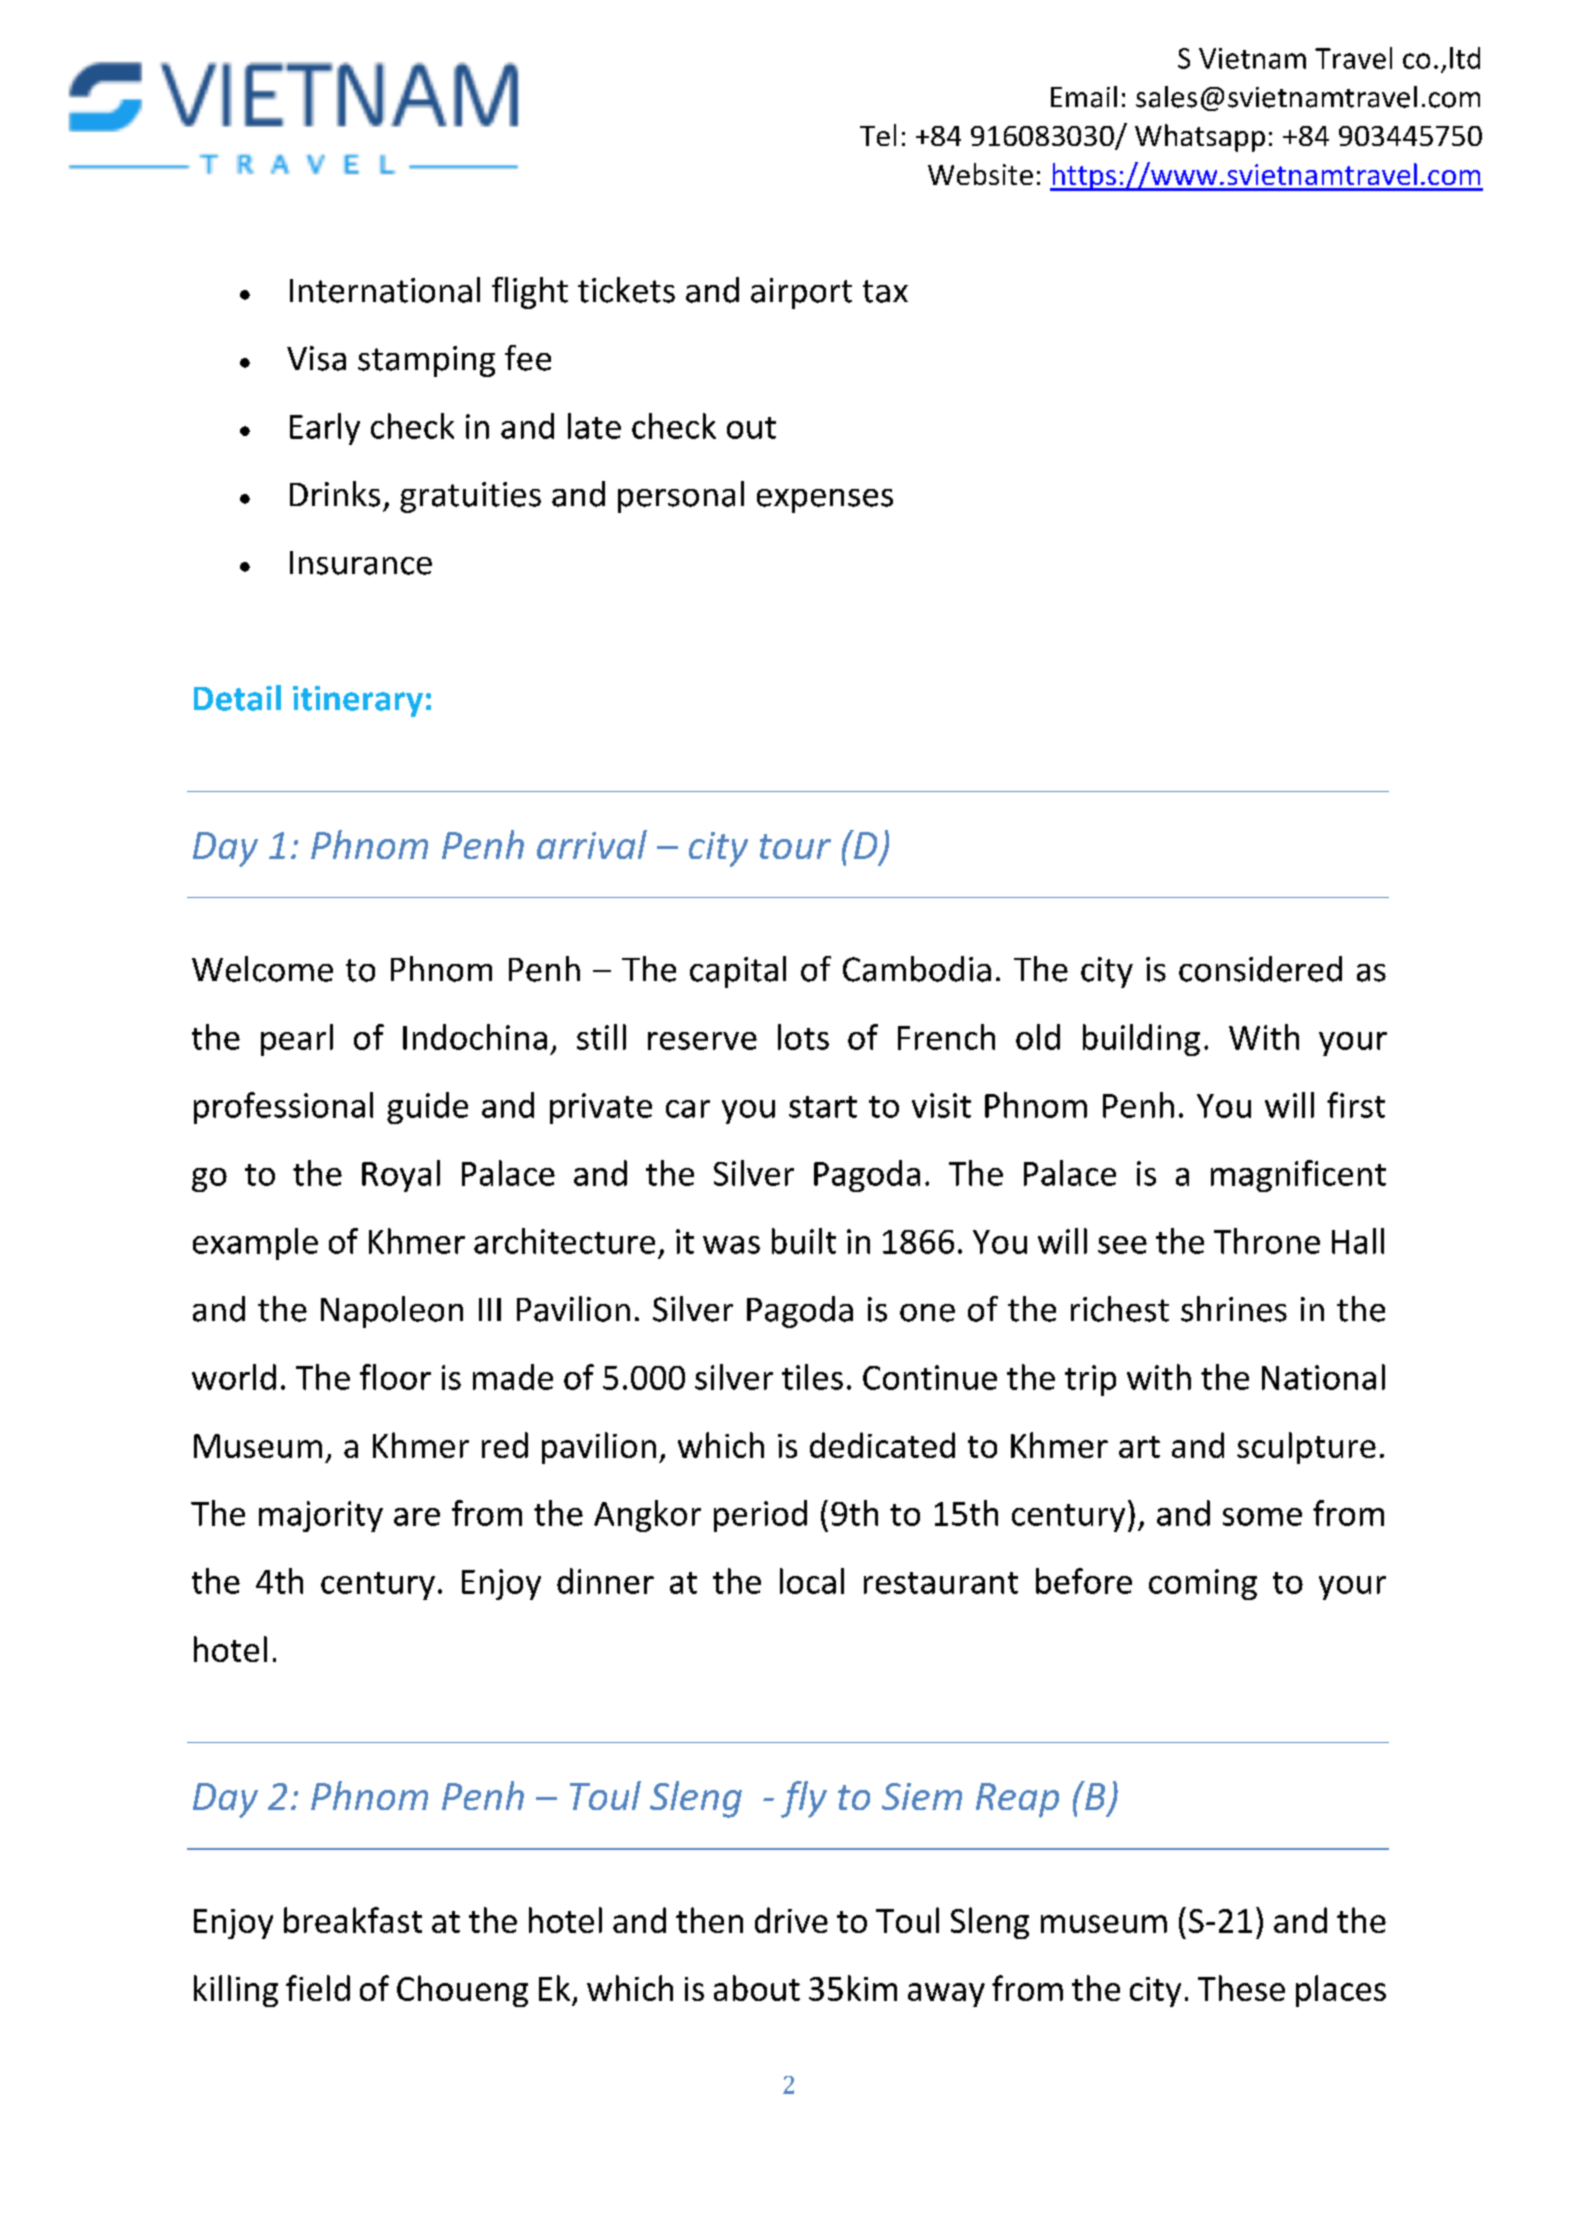  Describe the element at coordinates (530, 293) in the screenshot. I see `flight` at that location.
